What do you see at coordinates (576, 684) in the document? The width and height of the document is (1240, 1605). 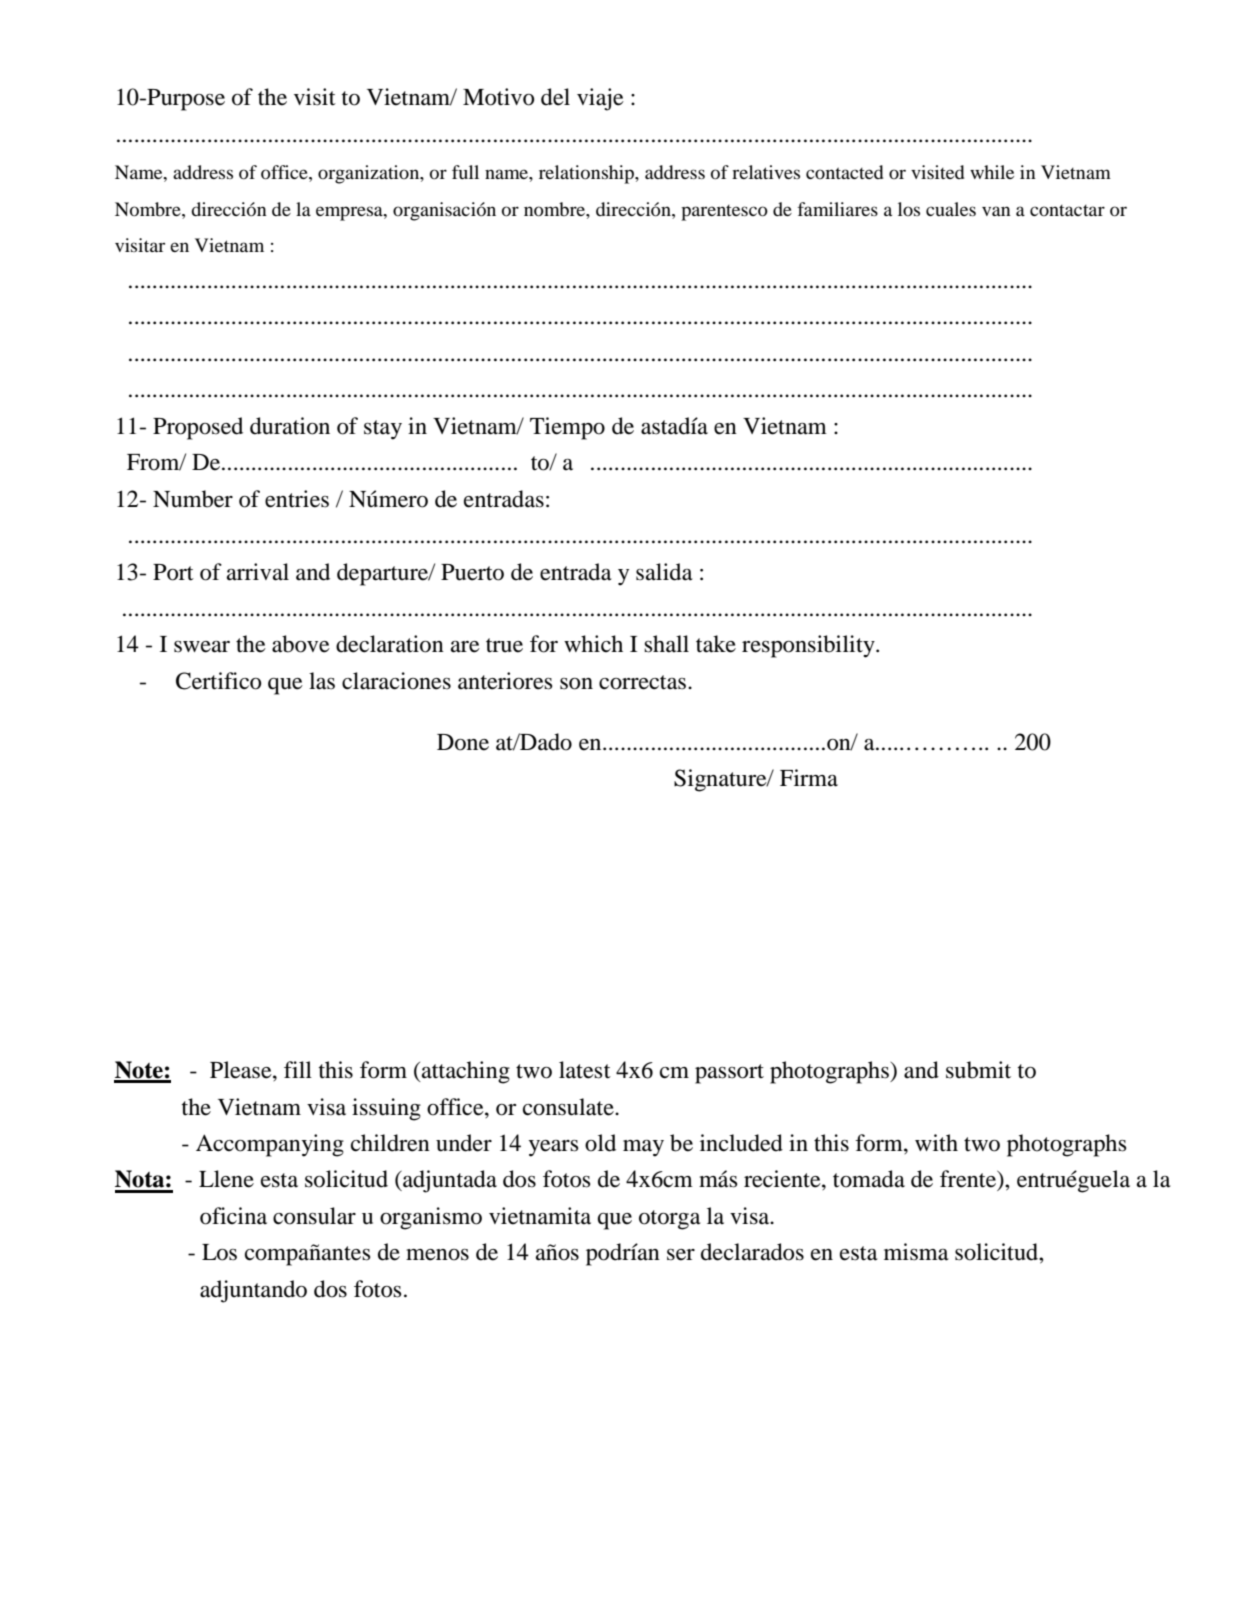 I see `son` at bounding box center [576, 684].
